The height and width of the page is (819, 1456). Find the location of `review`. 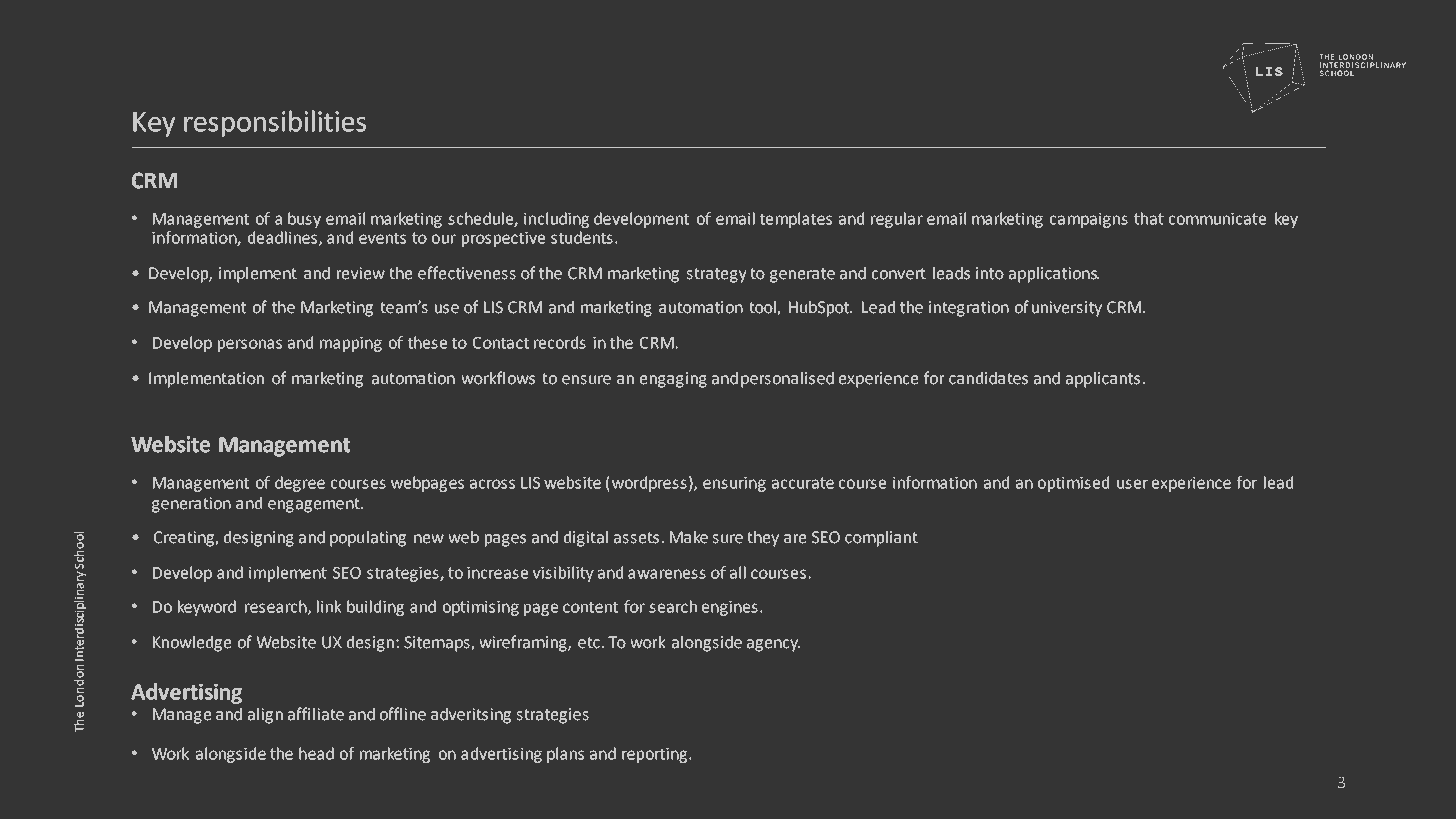

review is located at coordinates (361, 273).
